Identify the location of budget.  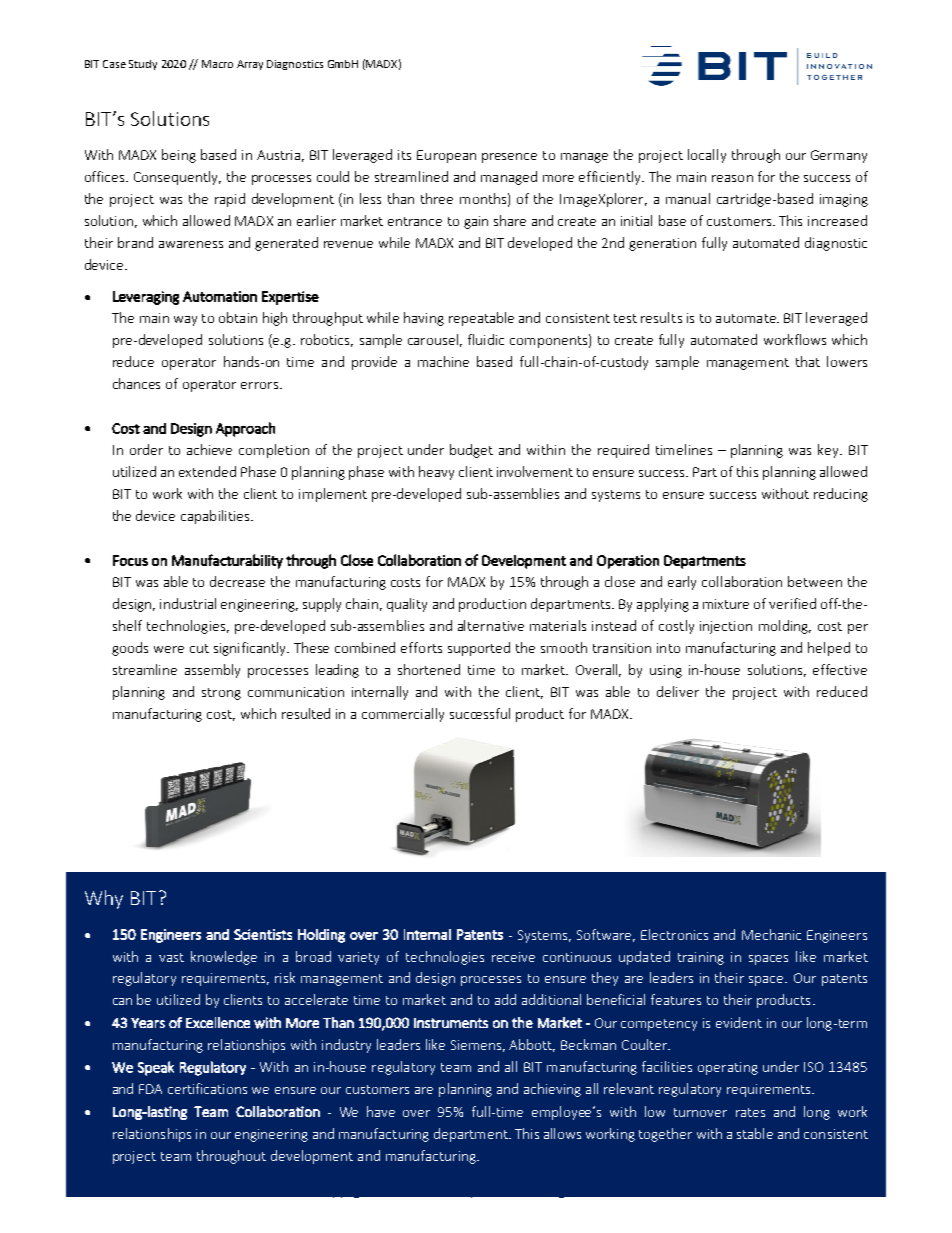
(471, 451).
